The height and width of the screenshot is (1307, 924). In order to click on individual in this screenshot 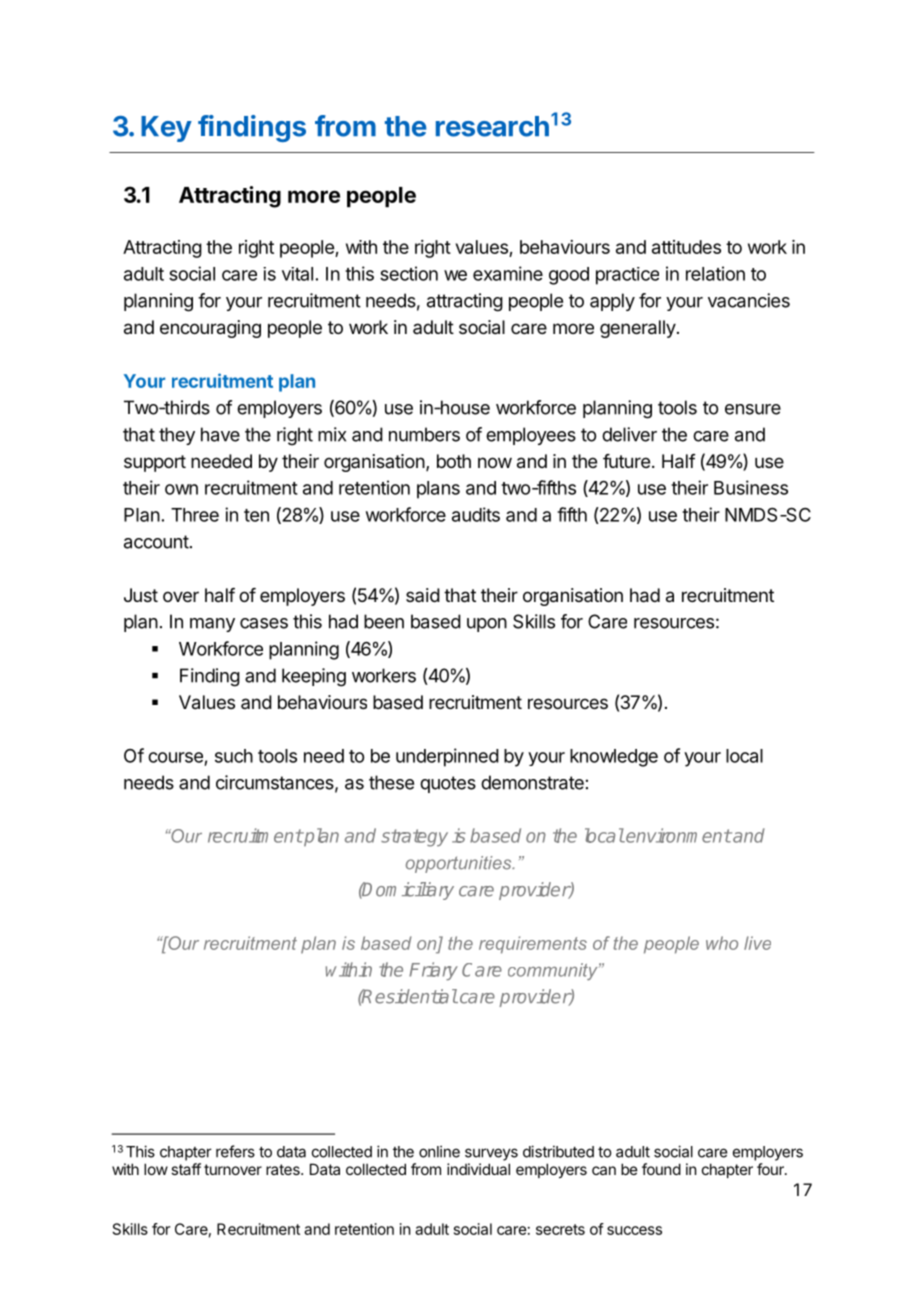, I will do `click(478, 1169)`.
